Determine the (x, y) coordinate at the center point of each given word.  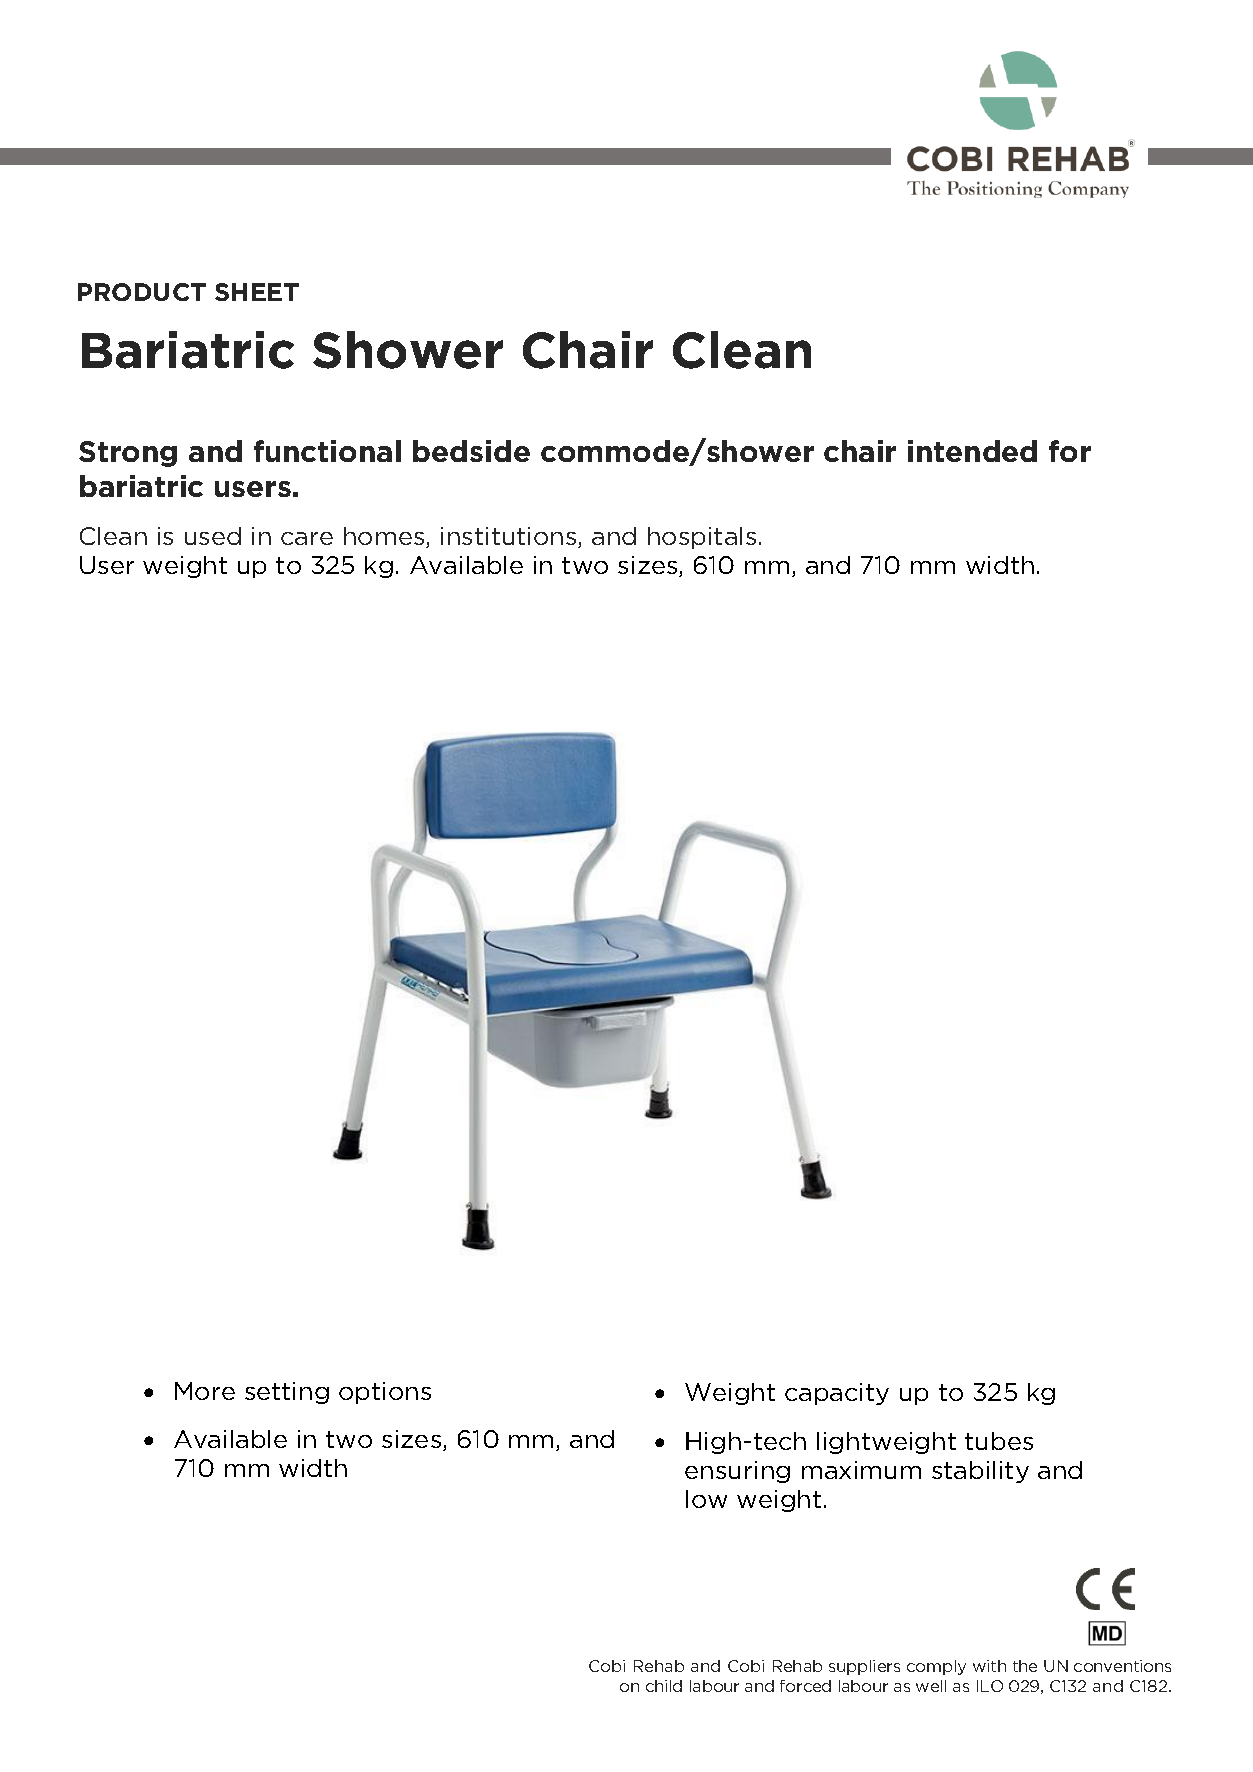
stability (980, 1472)
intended (972, 451)
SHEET (257, 292)
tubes (999, 1441)
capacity (837, 1394)
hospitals (702, 538)
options (385, 1393)
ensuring (737, 1472)
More (205, 1391)
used (213, 536)
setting (287, 1393)
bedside (471, 451)
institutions (510, 537)
